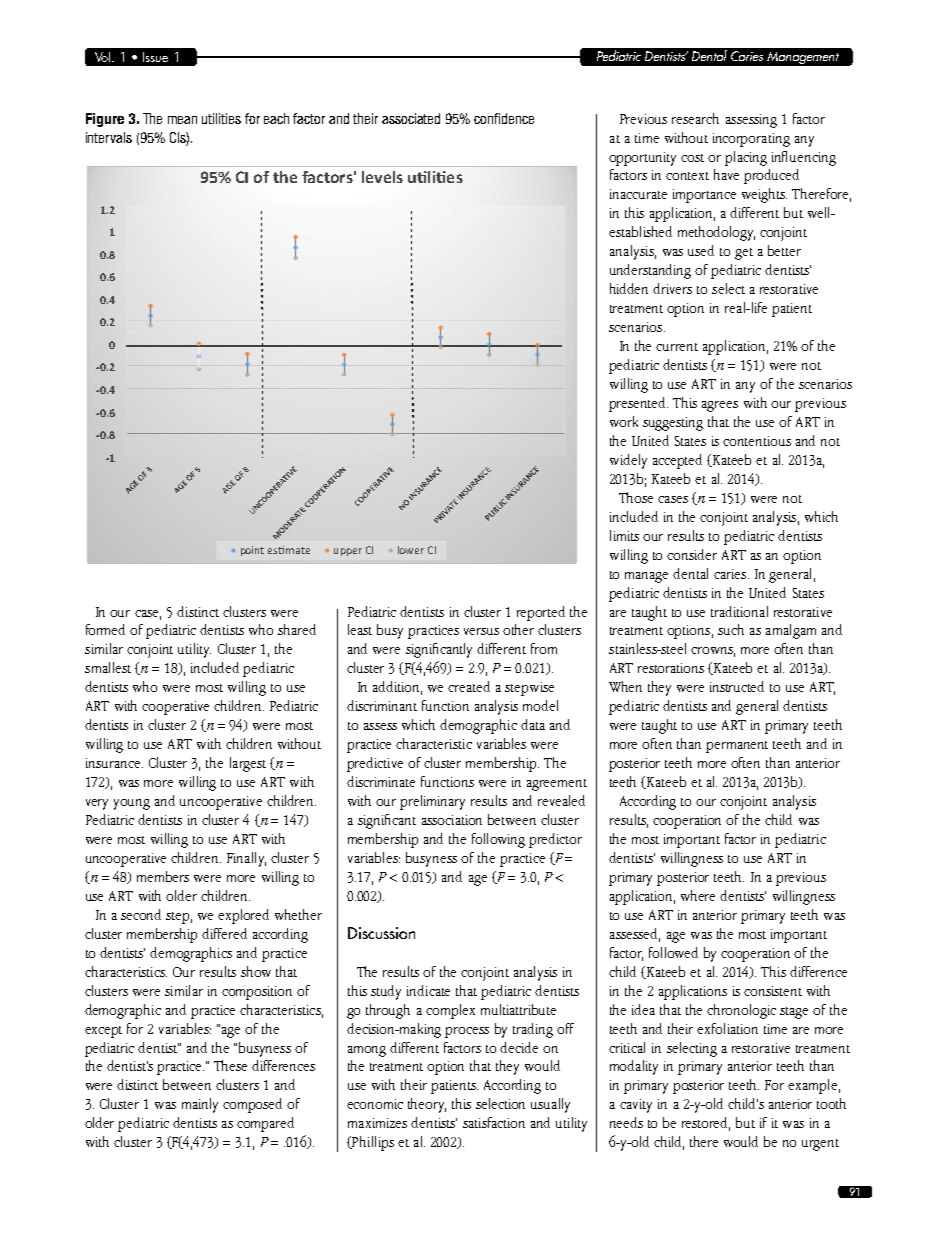 This screenshot has height=1237, width=952. Describe the element at coordinates (706, 1124) in the screenshot. I see `restored` at that location.
